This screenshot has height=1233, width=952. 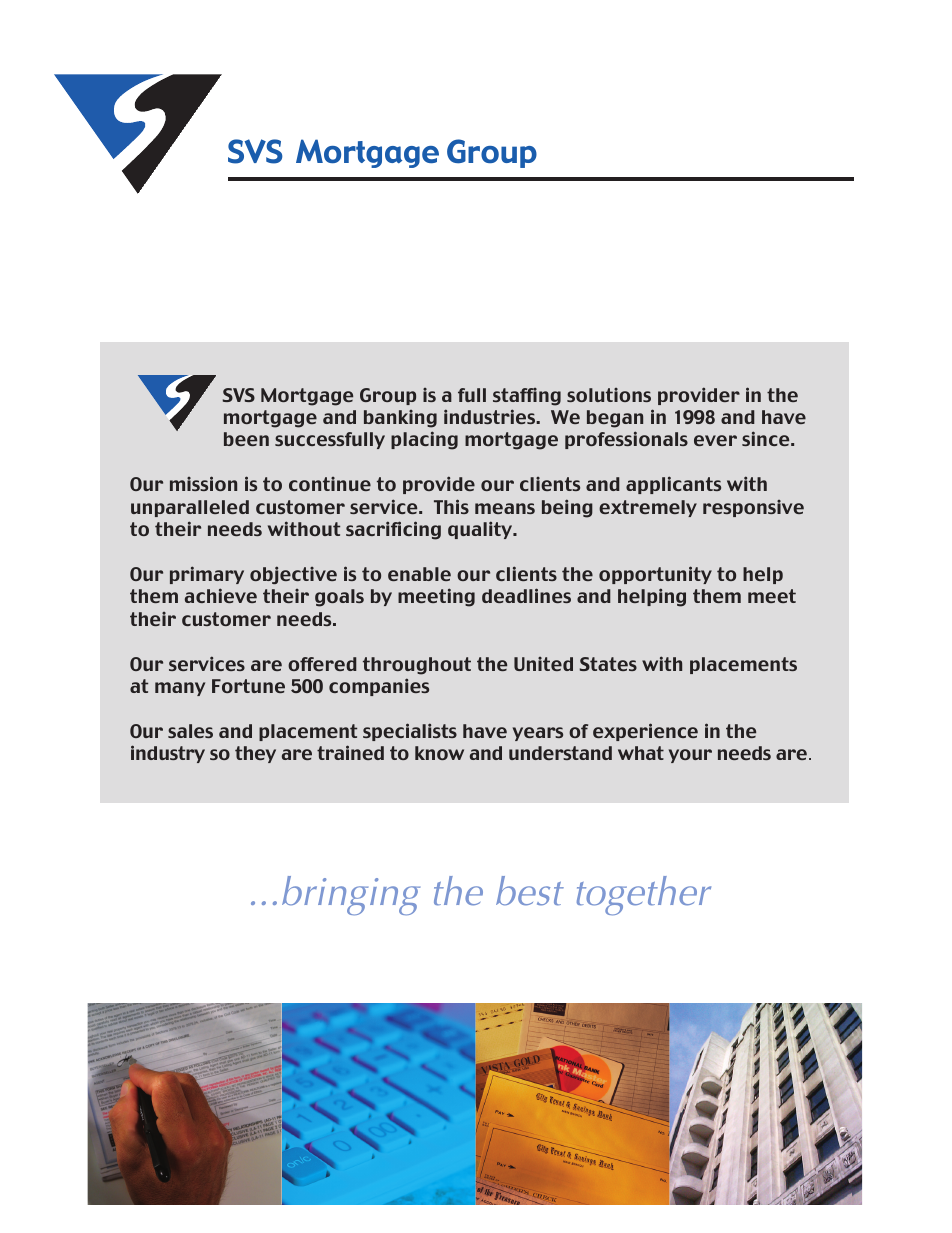 I want to click on best, so click(x=530, y=891).
